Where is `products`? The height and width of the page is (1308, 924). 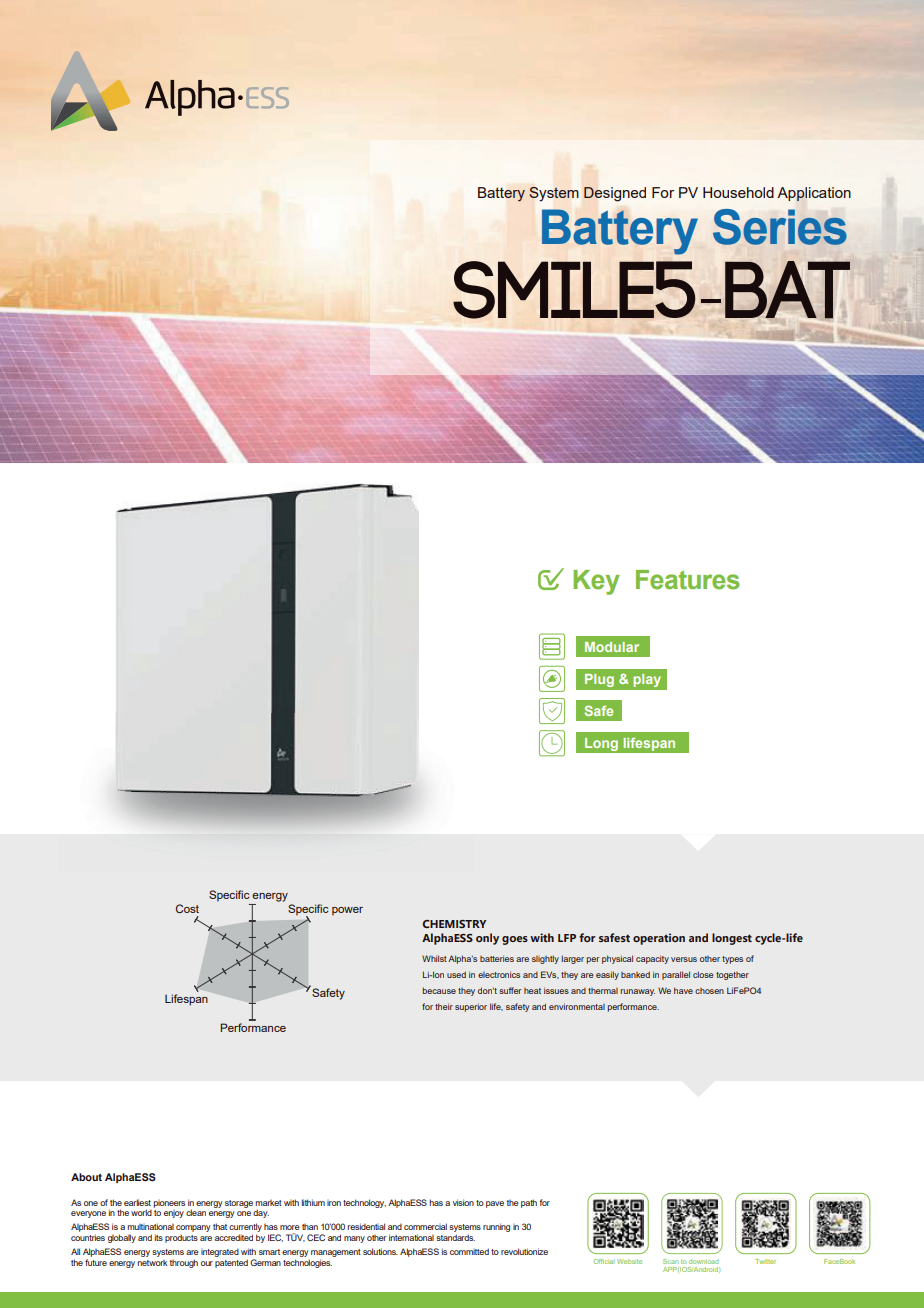
products is located at coordinates (181, 1238).
